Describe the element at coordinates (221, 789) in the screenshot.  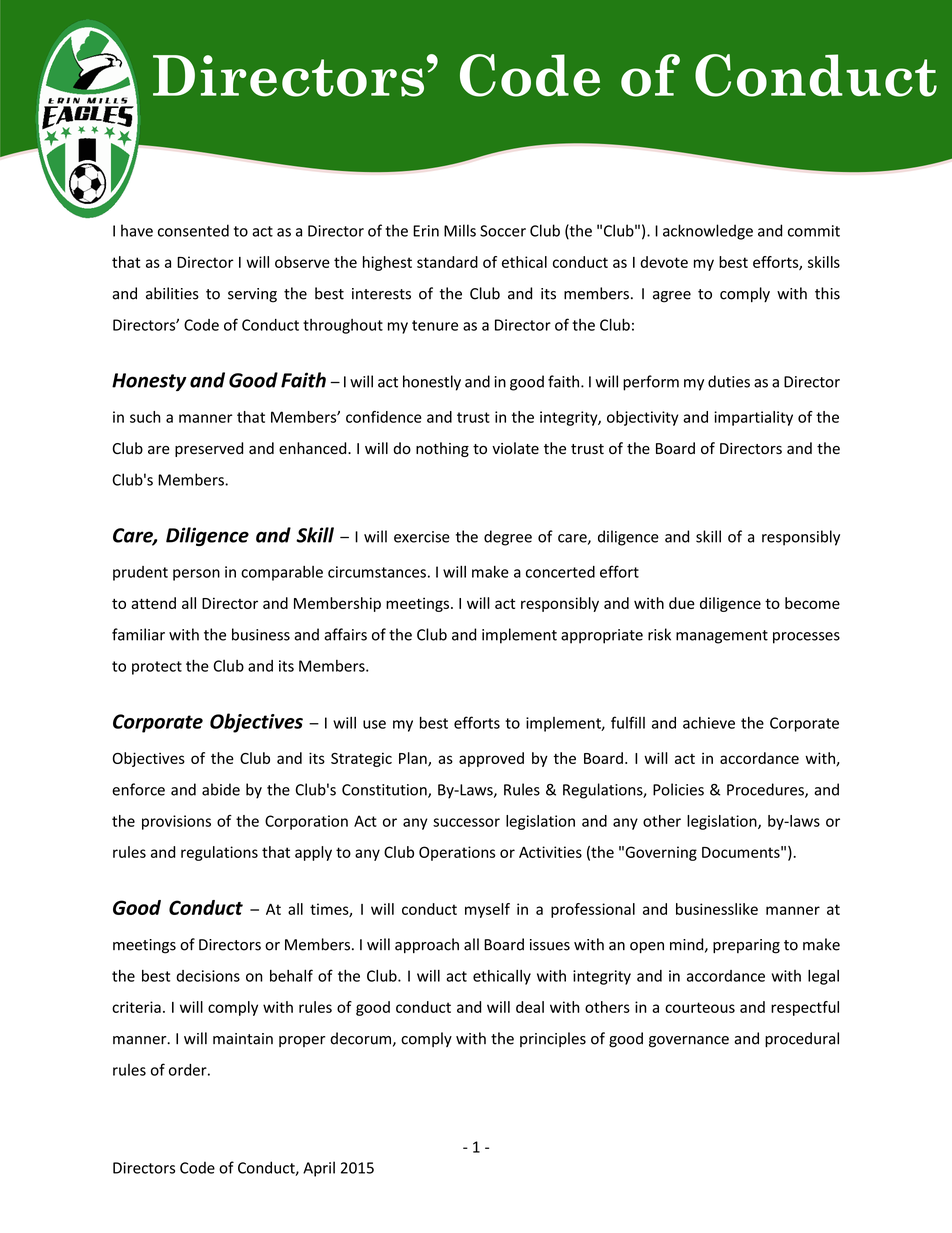
I see `abide` at that location.
